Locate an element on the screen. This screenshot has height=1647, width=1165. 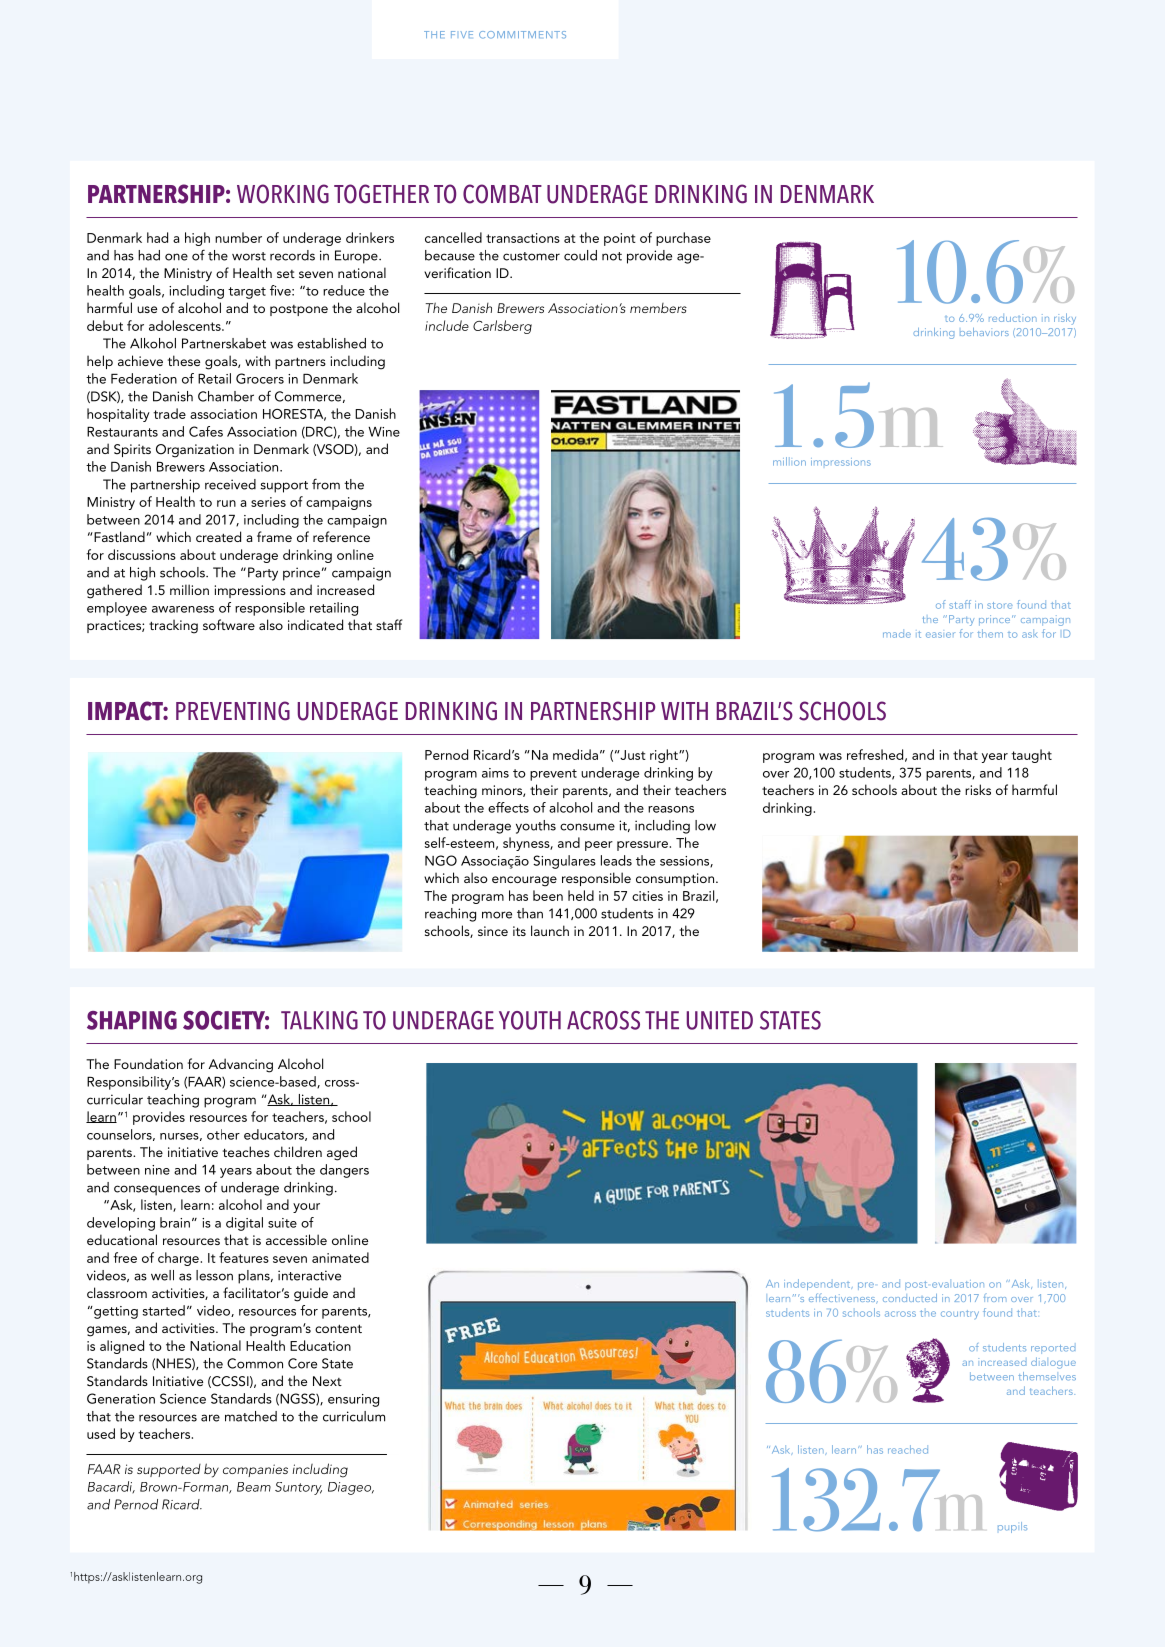
reduction is located at coordinates (1013, 318).
